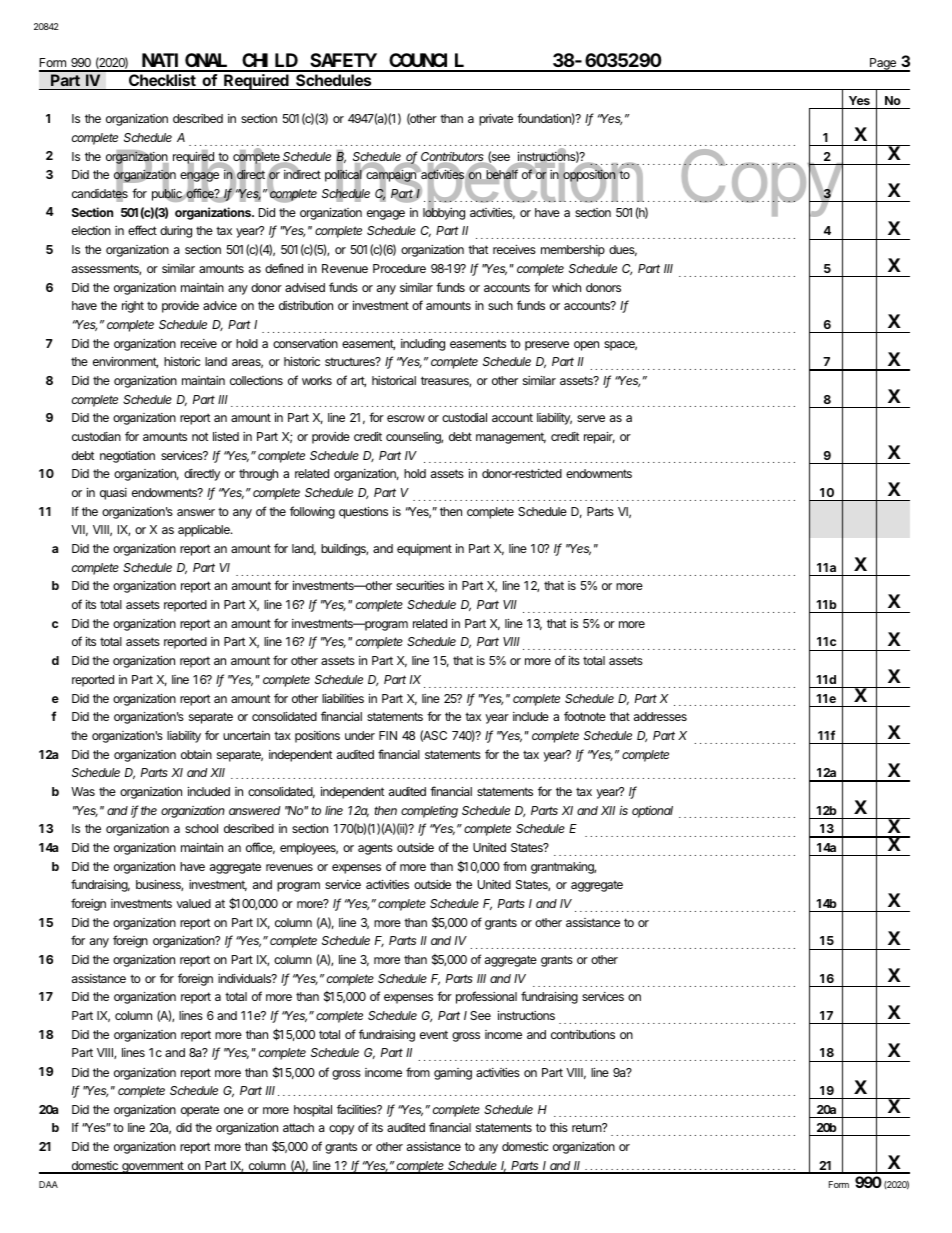 The image size is (952, 1233). What do you see at coordinates (205, 531) in the page?
I see `applicable` at bounding box center [205, 531].
